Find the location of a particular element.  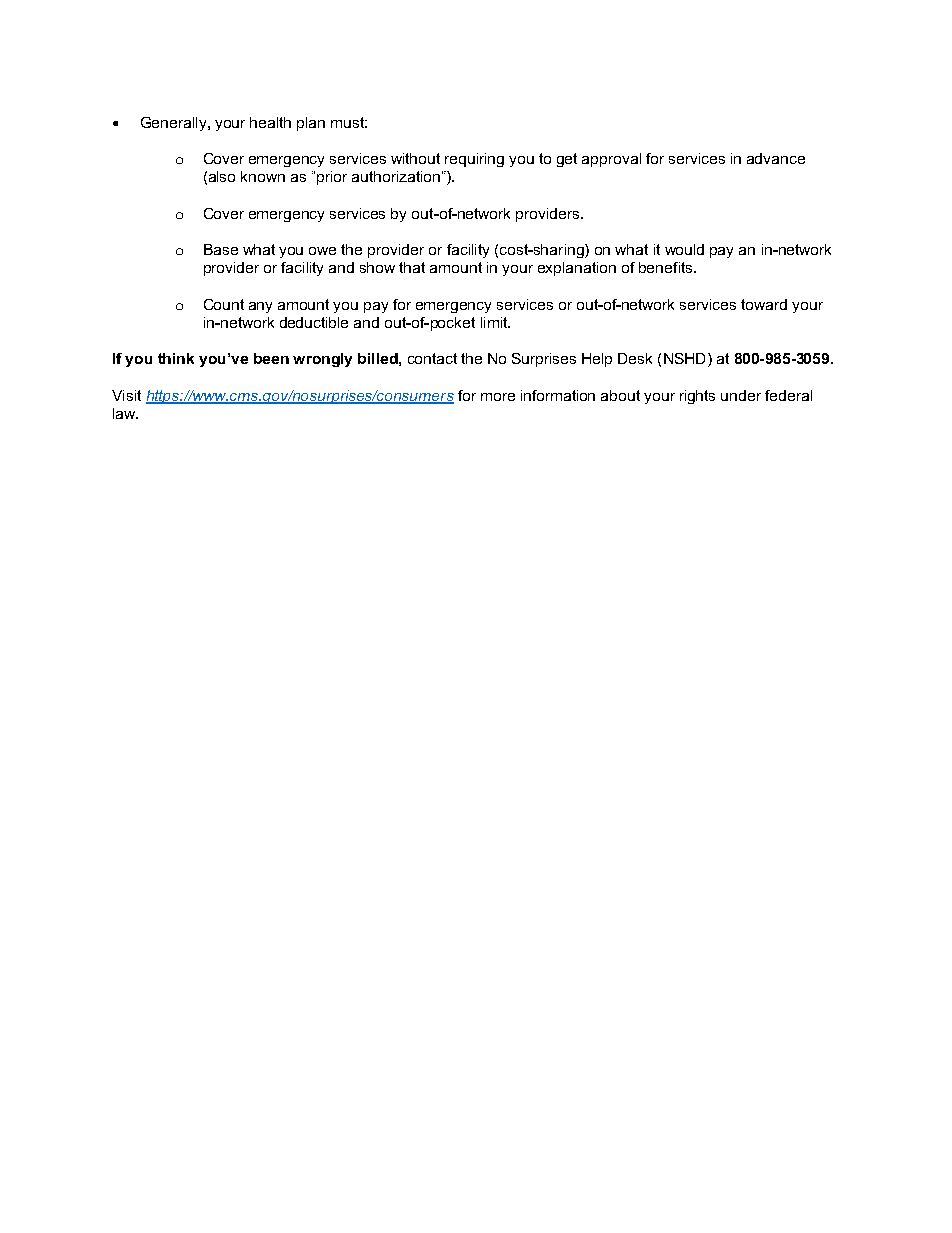

Base is located at coordinates (221, 249).
